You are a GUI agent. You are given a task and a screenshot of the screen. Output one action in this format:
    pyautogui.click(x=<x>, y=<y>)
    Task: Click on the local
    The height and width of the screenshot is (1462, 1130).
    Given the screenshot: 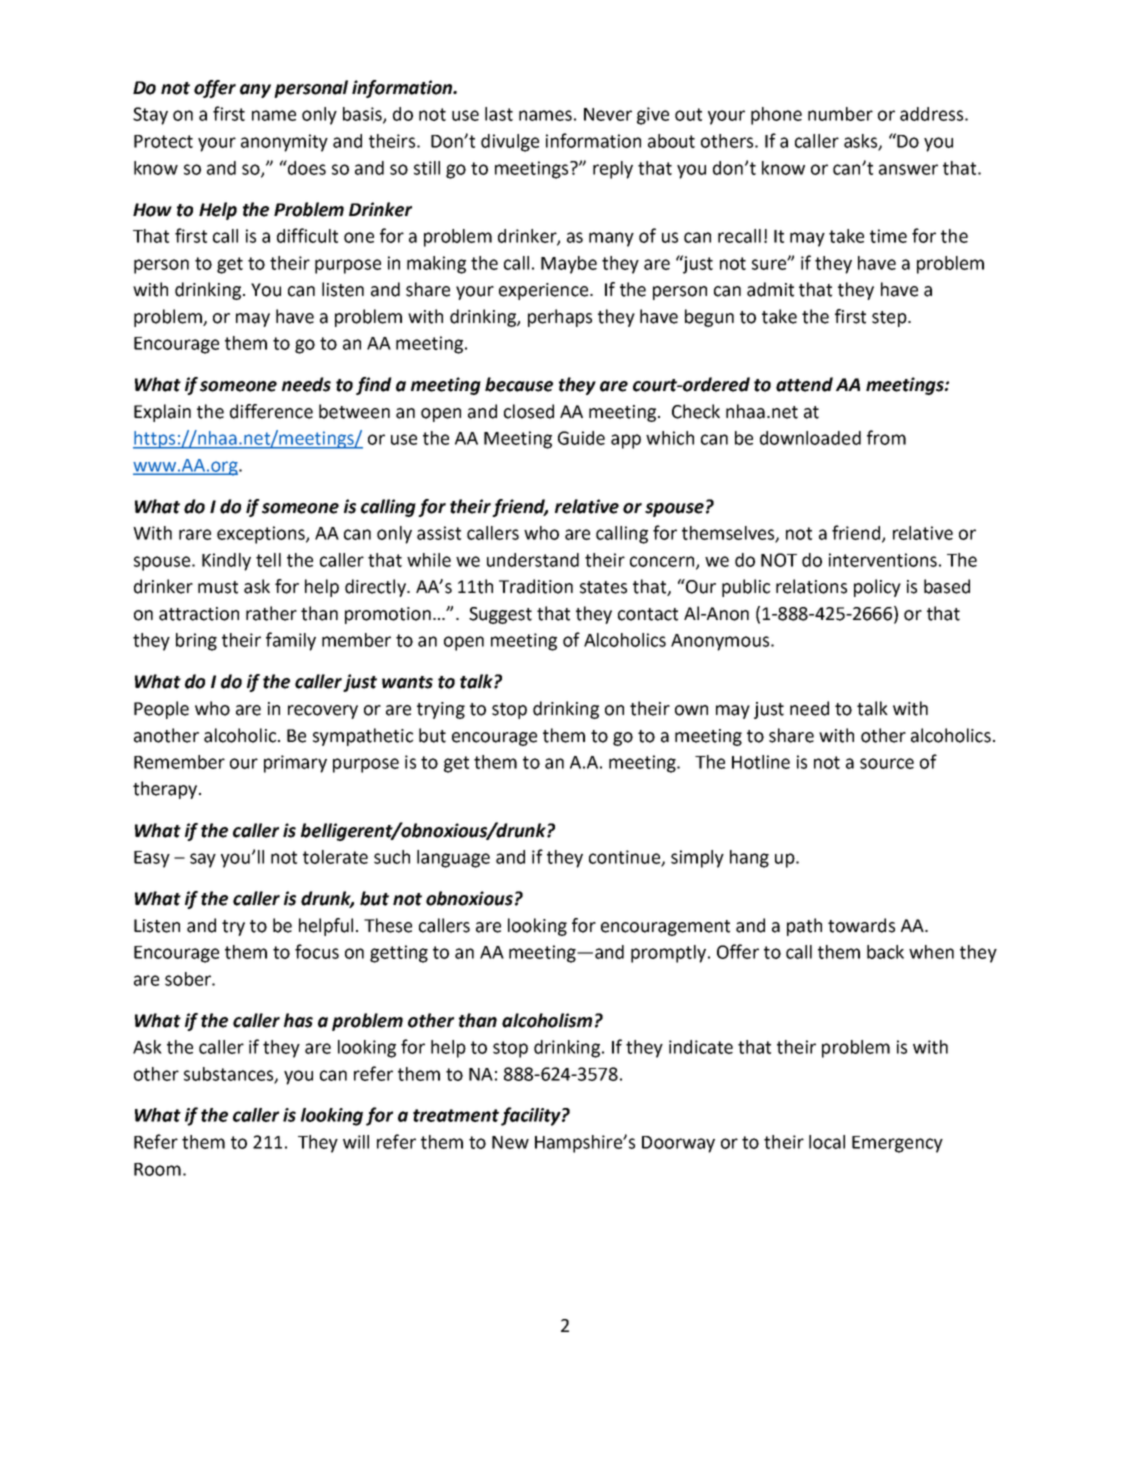 What is the action you would take?
    pyautogui.click(x=827, y=1142)
